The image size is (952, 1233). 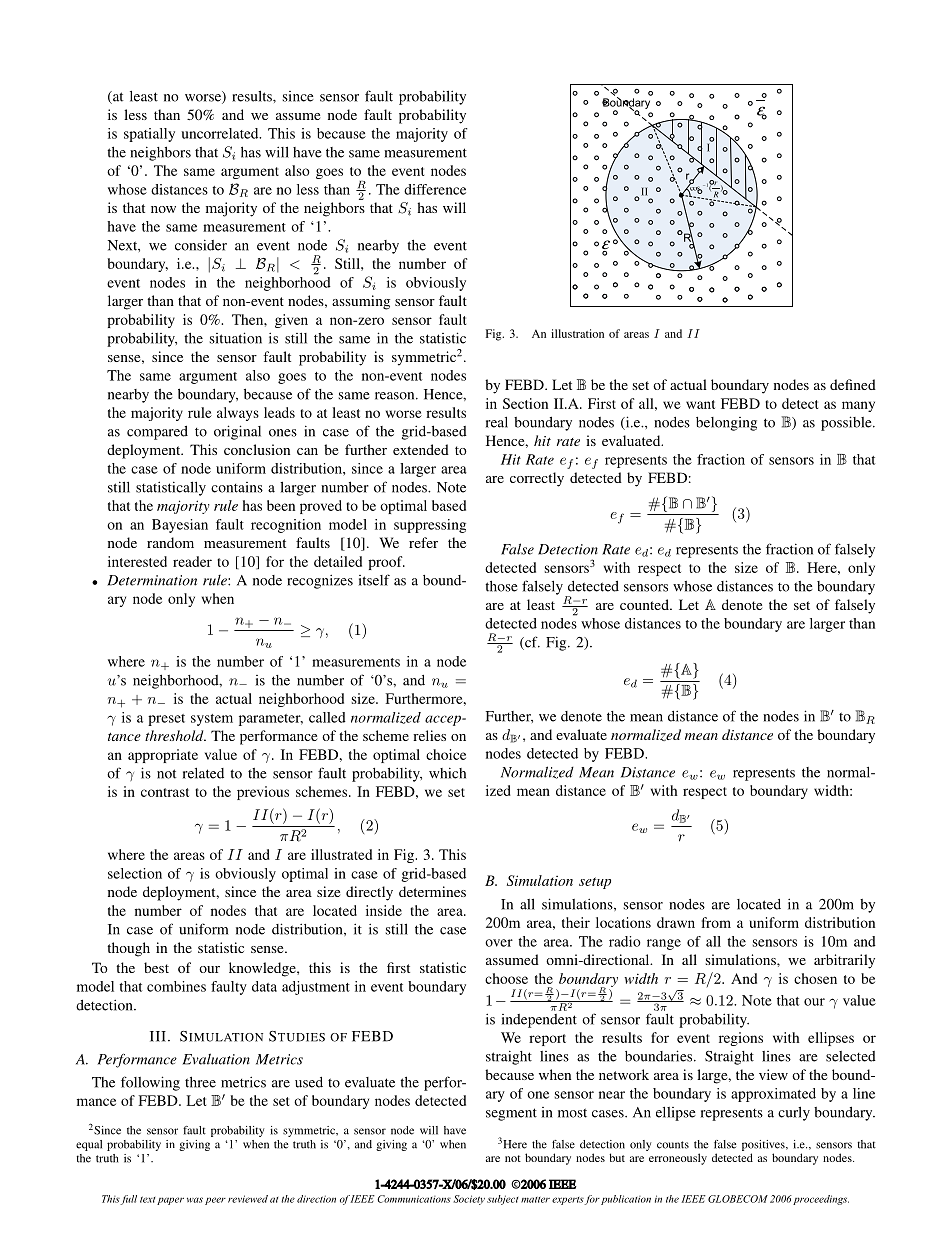 I want to click on illustration, so click(x=577, y=333).
